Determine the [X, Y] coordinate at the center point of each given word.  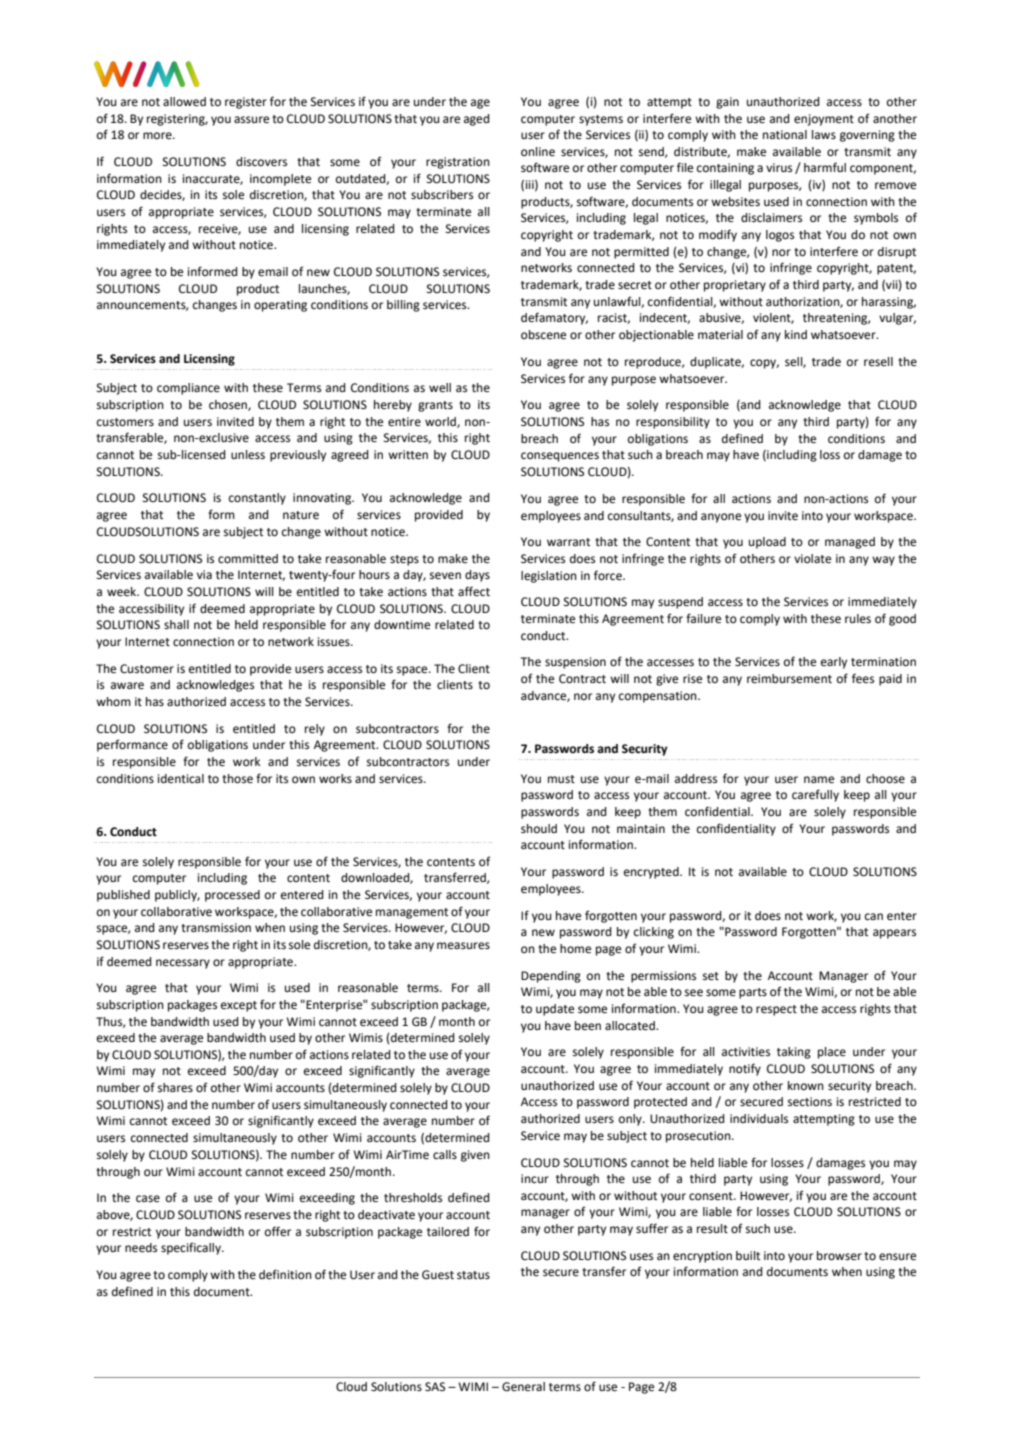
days [477, 576]
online [538, 152]
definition [285, 1274]
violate [812, 559]
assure [251, 120]
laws [824, 134]
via [204, 574]
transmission [216, 928]
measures [463, 946]
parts [753, 993]
